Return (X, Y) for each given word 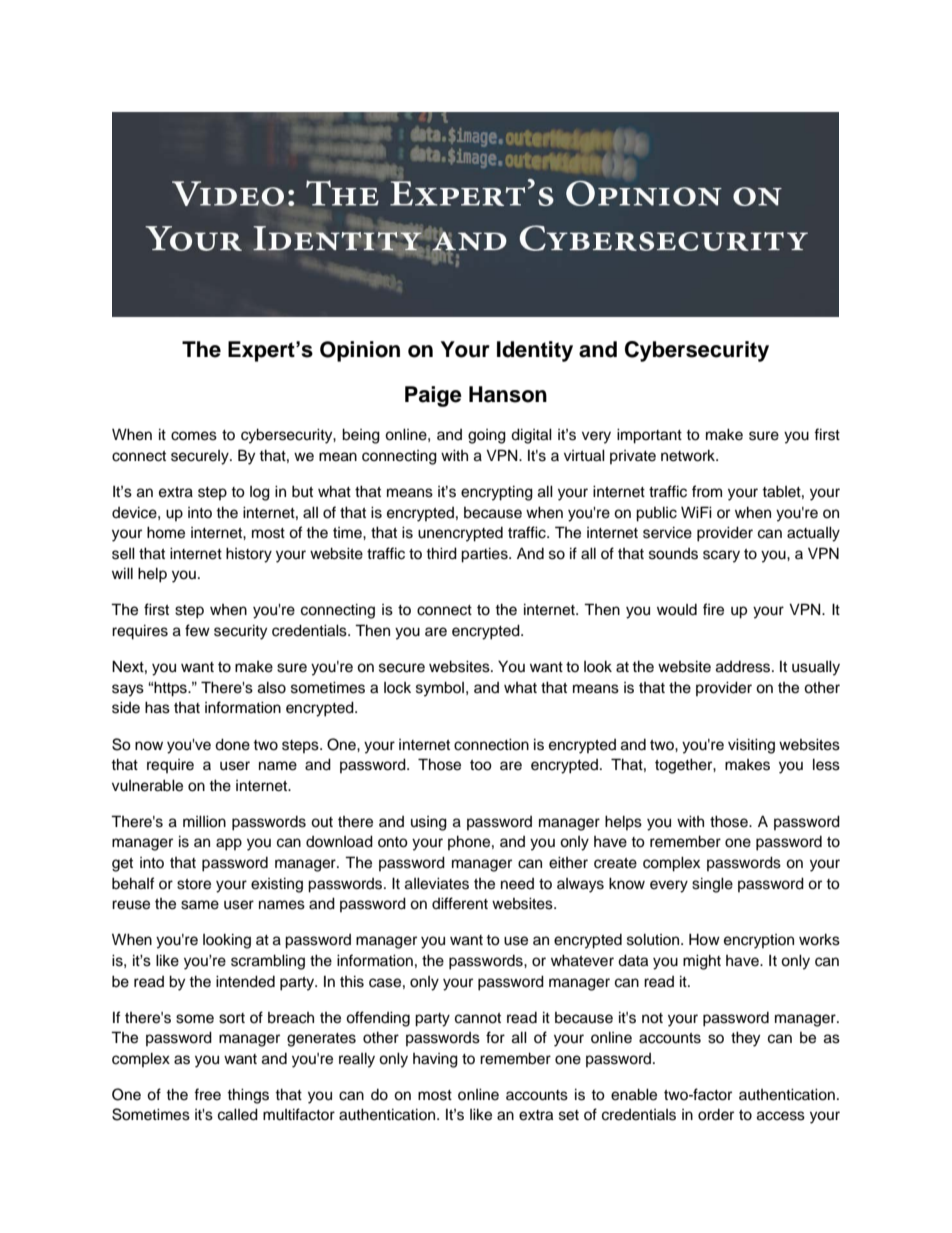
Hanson (508, 394)
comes (194, 436)
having (435, 1060)
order (716, 1115)
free (207, 1094)
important (649, 436)
